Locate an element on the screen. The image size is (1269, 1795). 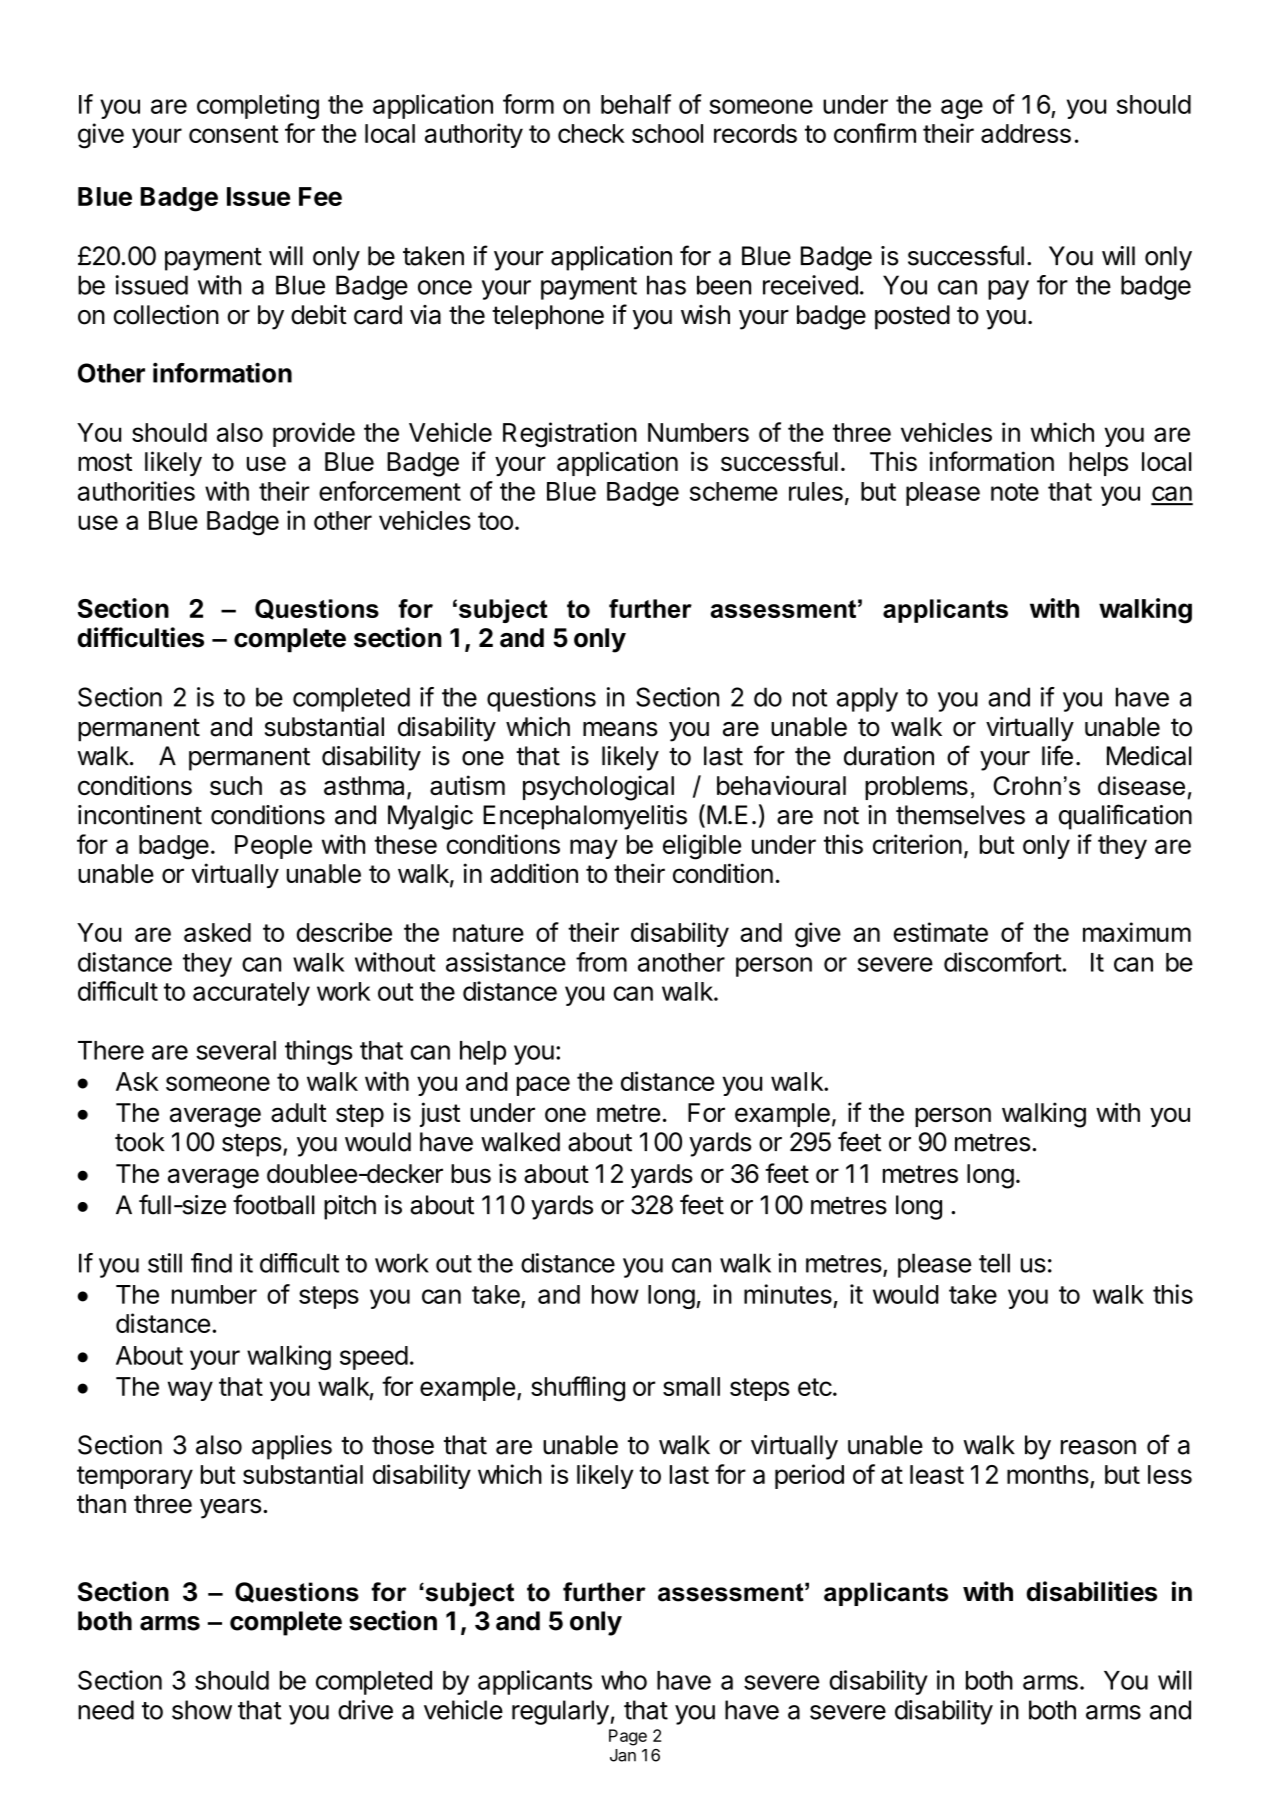
show is located at coordinates (202, 1710).
